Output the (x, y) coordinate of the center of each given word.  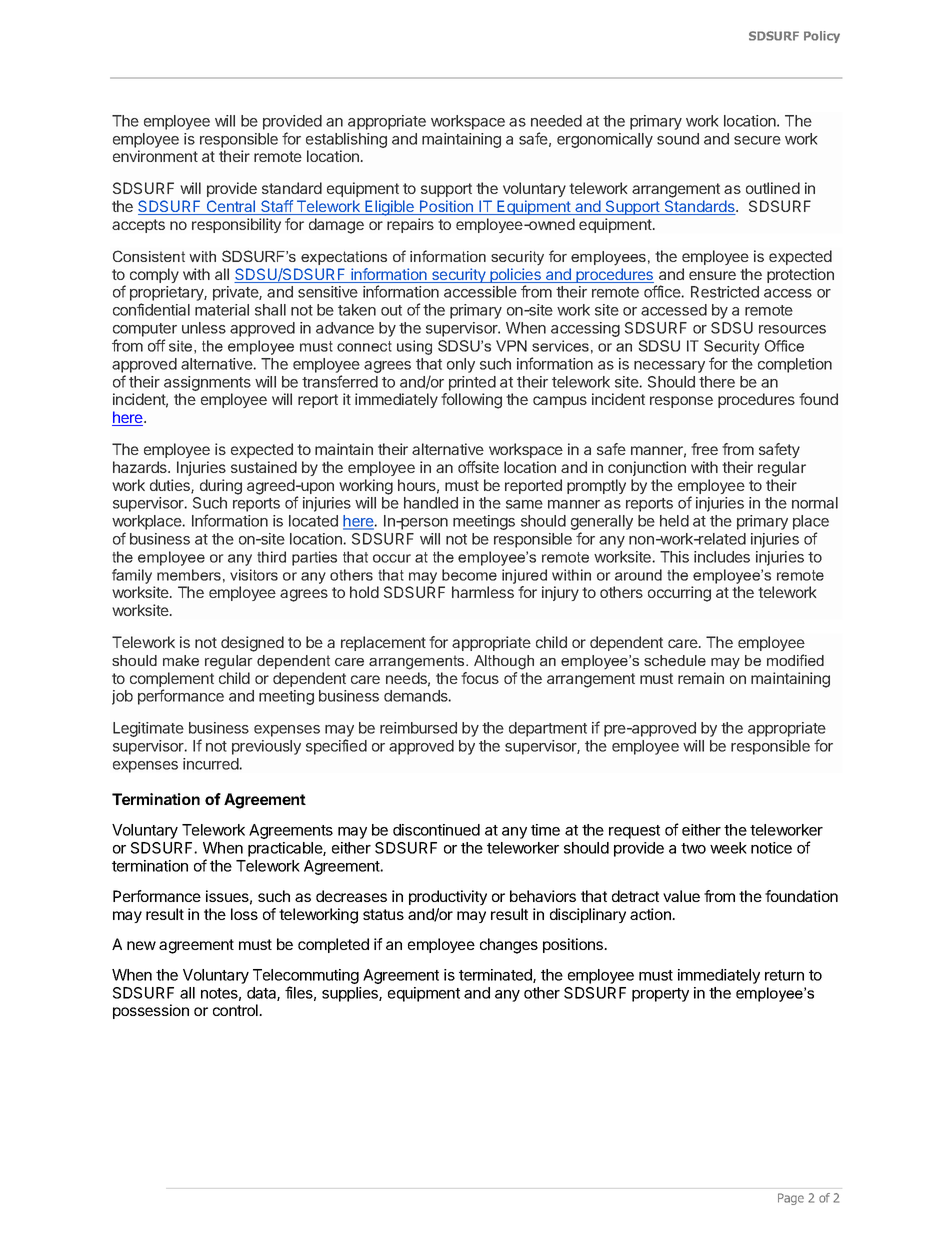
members (189, 575)
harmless (483, 592)
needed (556, 121)
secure (757, 140)
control (236, 1010)
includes (722, 557)
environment (155, 156)
